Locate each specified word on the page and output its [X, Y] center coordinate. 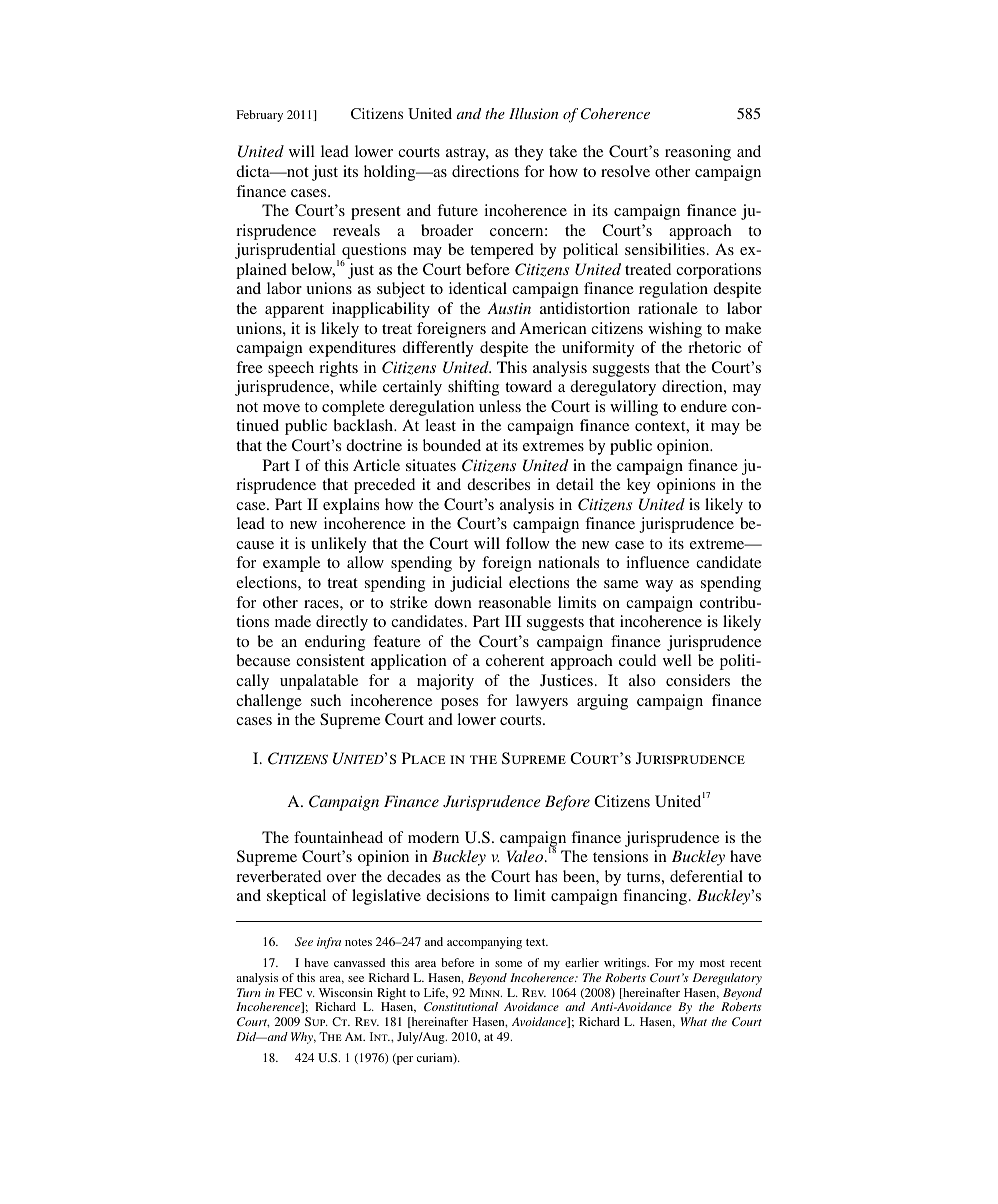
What [694, 1021]
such [326, 700]
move [281, 408]
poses [459, 704]
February [259, 116]
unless [500, 406]
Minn [485, 992]
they [528, 153]
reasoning [698, 153]
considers [698, 680]
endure [704, 406]
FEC [290, 992]
